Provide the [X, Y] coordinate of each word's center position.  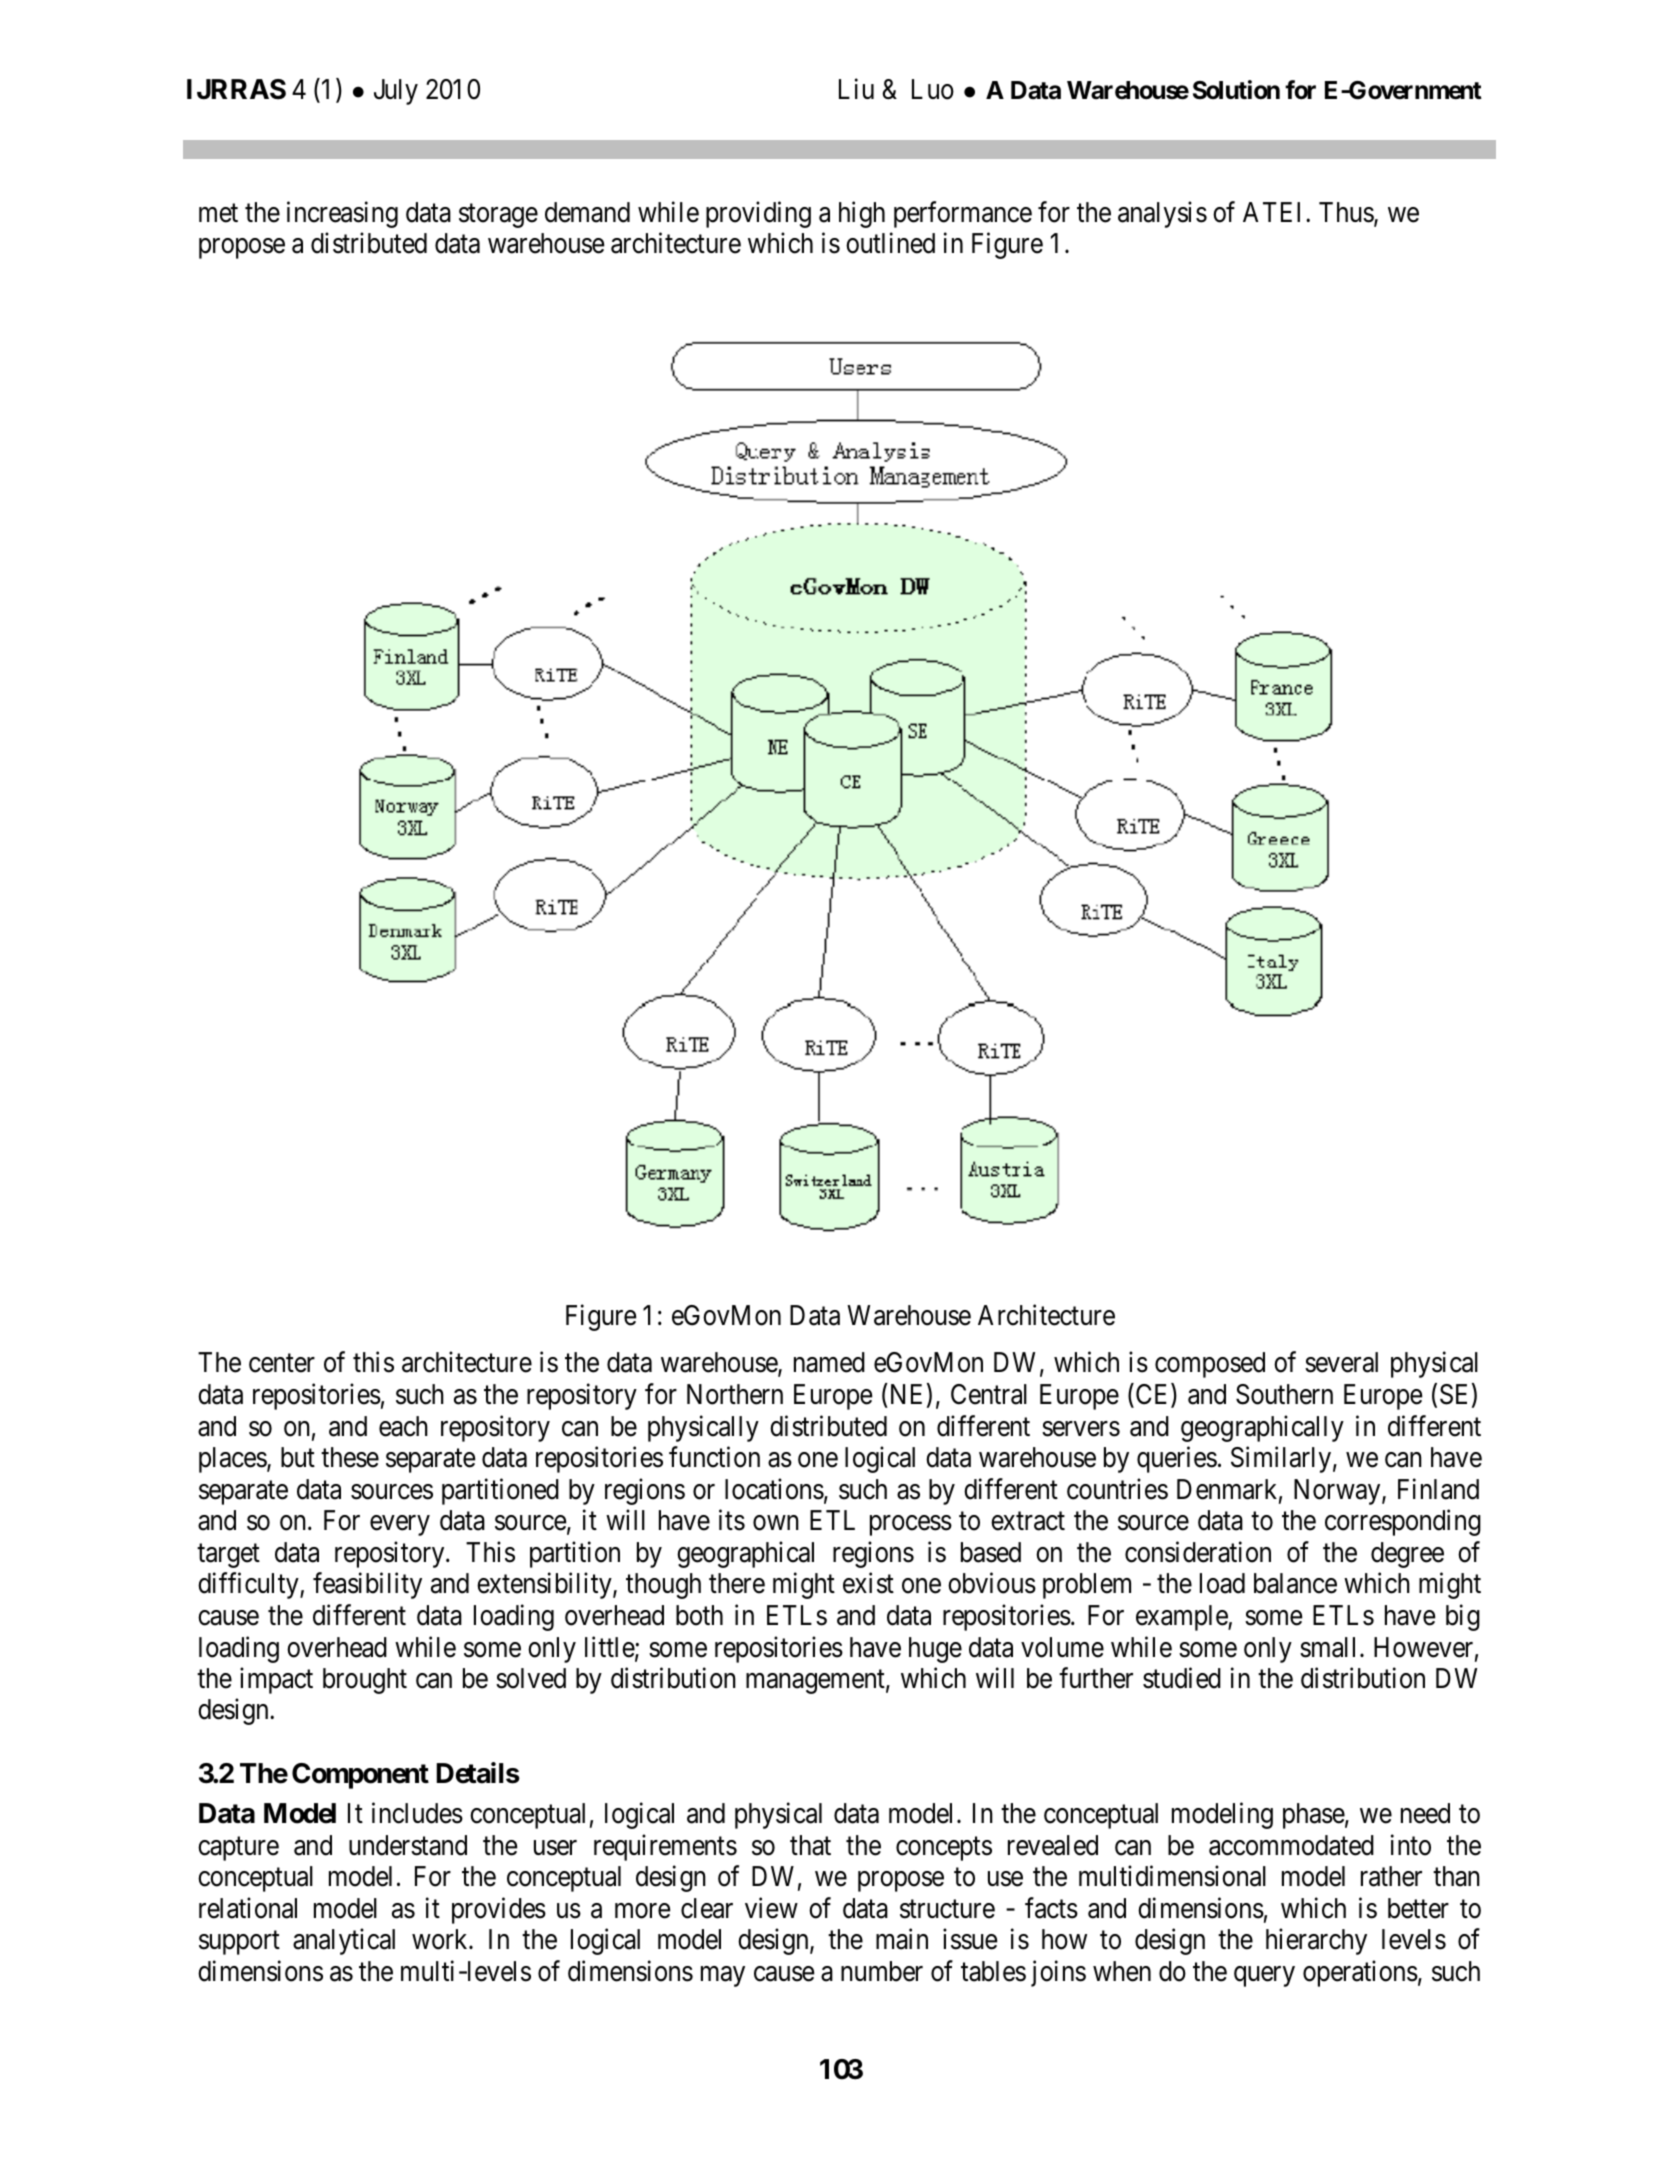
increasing [342, 214]
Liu [856, 89]
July [396, 92]
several [1341, 1362]
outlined [890, 243]
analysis [1162, 214]
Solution [1236, 90]
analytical [344, 1942]
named [829, 1362]
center [282, 1364]
